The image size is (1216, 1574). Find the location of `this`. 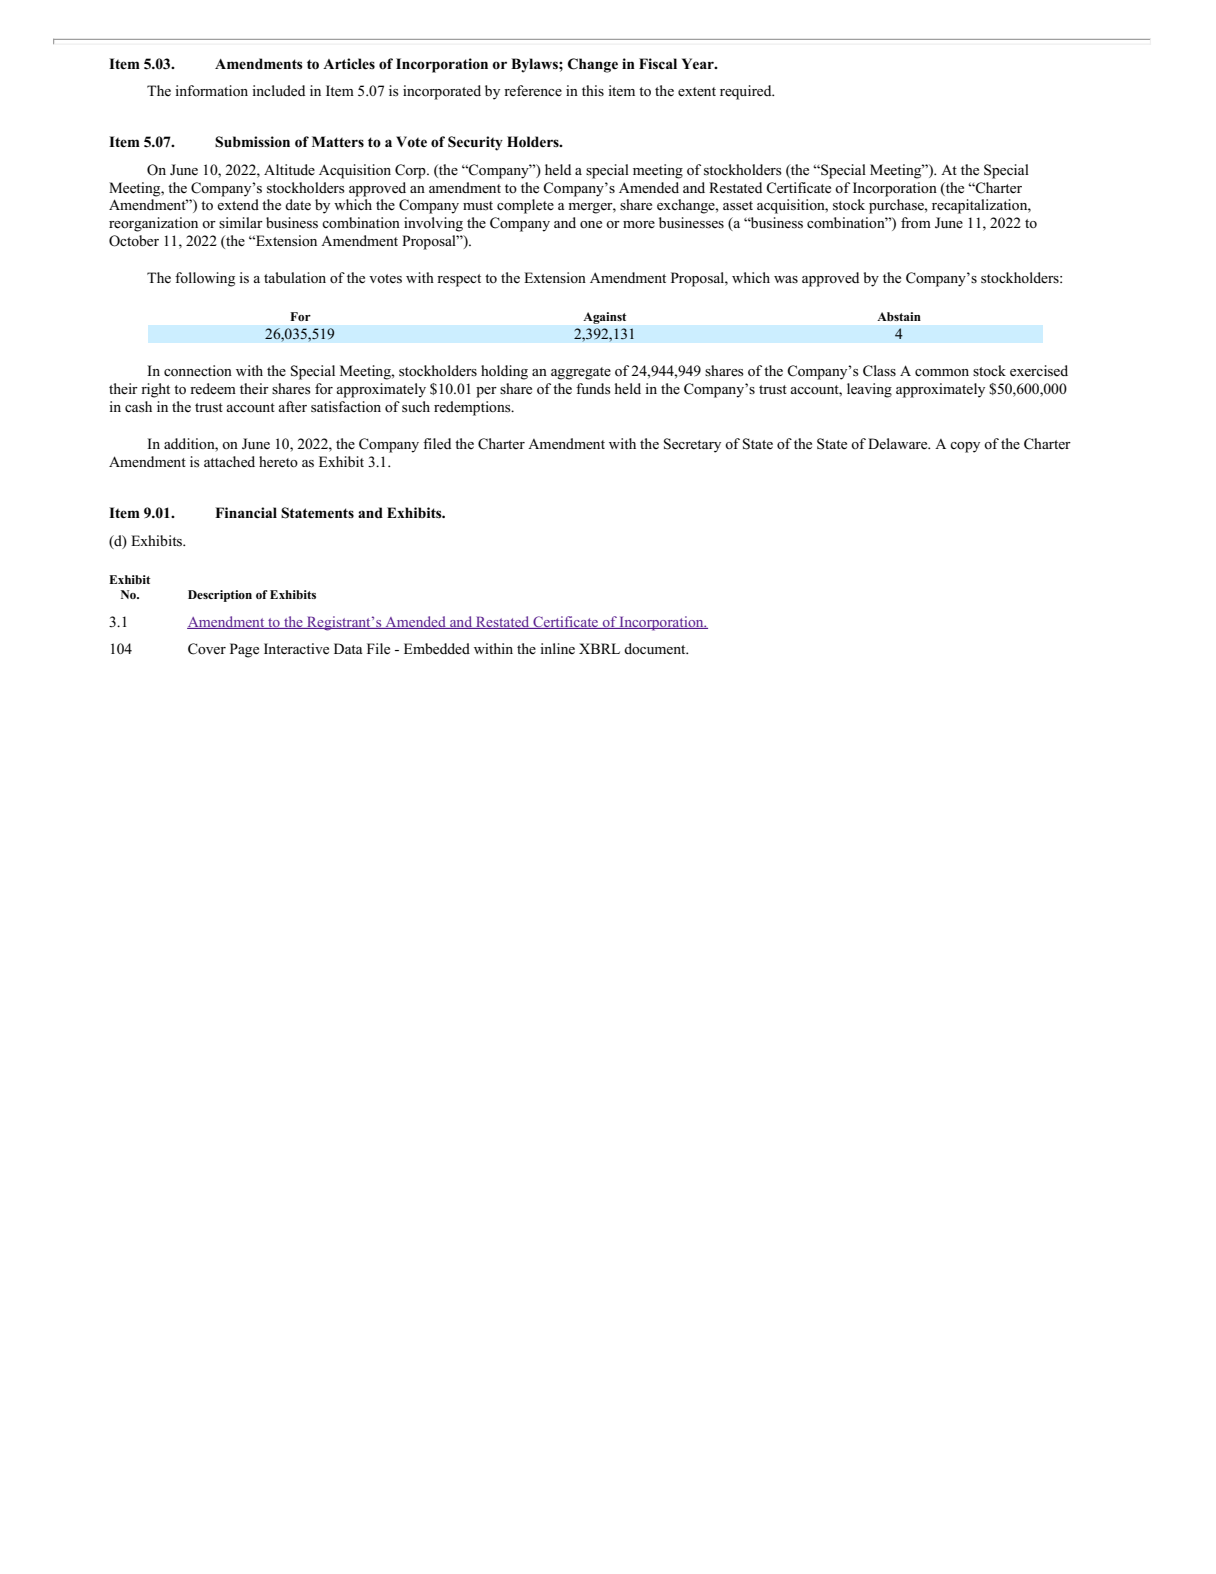

this is located at coordinates (593, 90).
